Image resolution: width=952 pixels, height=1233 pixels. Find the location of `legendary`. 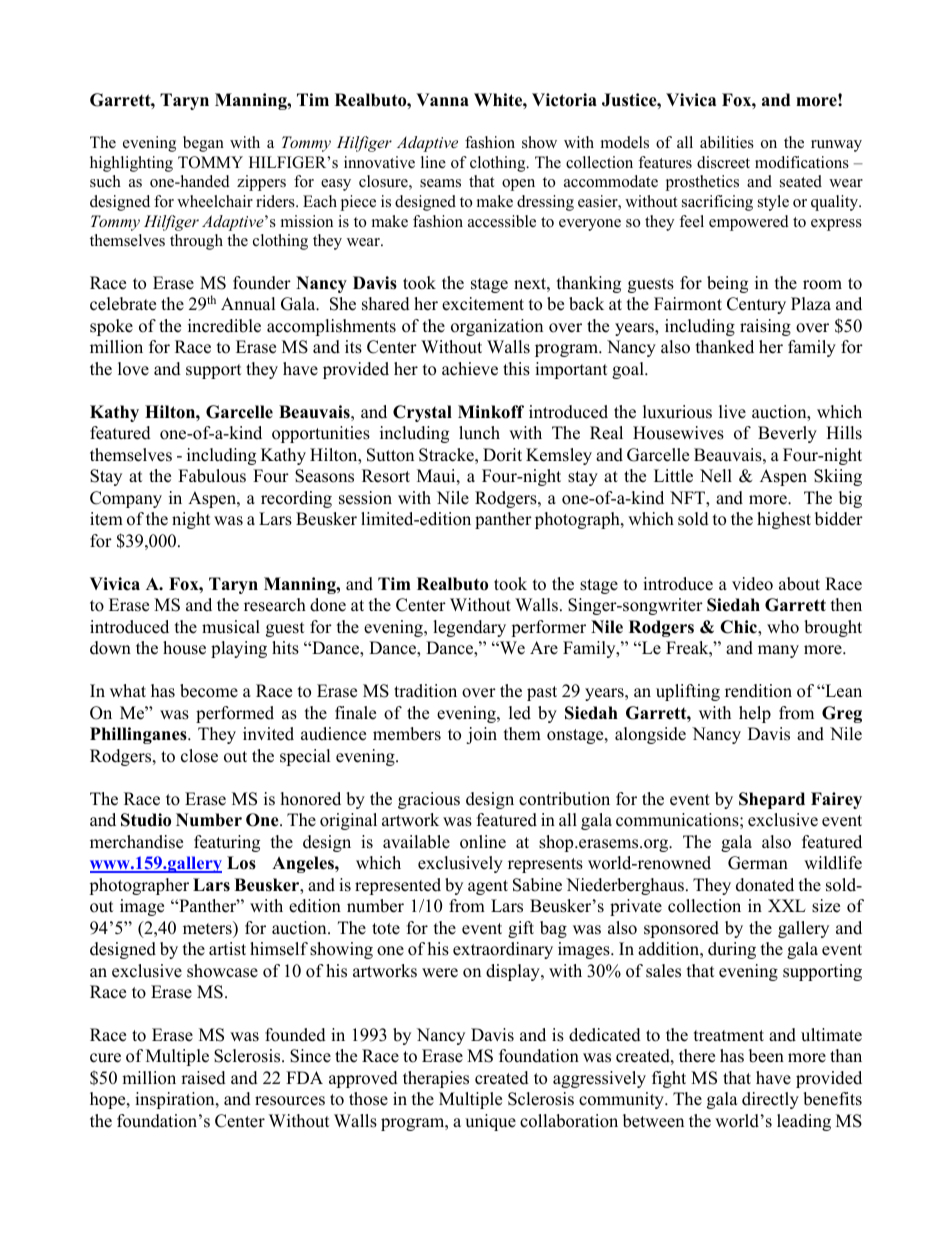

legendary is located at coordinates (469, 628).
